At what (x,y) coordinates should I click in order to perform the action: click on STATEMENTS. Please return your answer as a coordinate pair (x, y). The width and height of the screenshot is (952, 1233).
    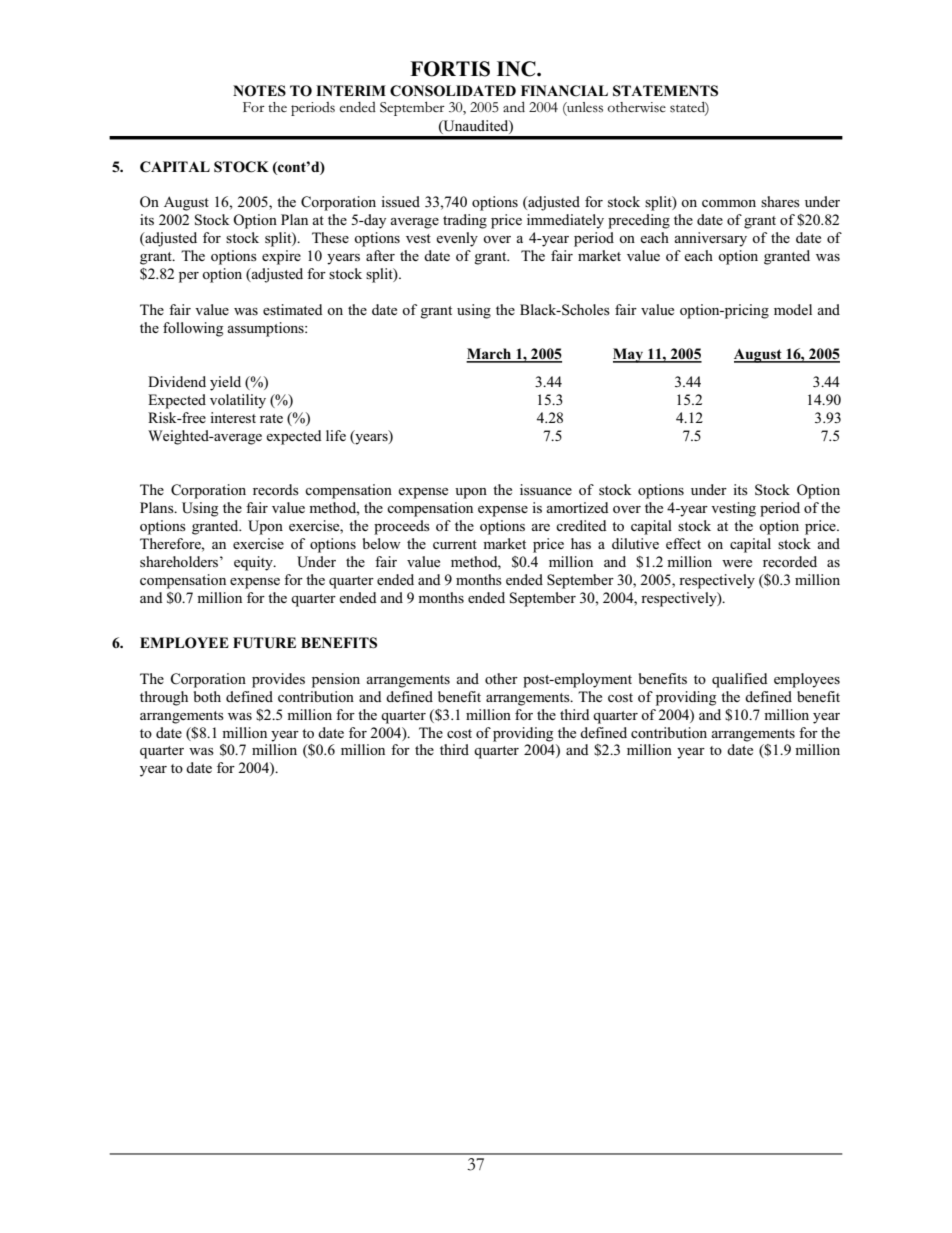
    Looking at the image, I should click on (665, 91).
